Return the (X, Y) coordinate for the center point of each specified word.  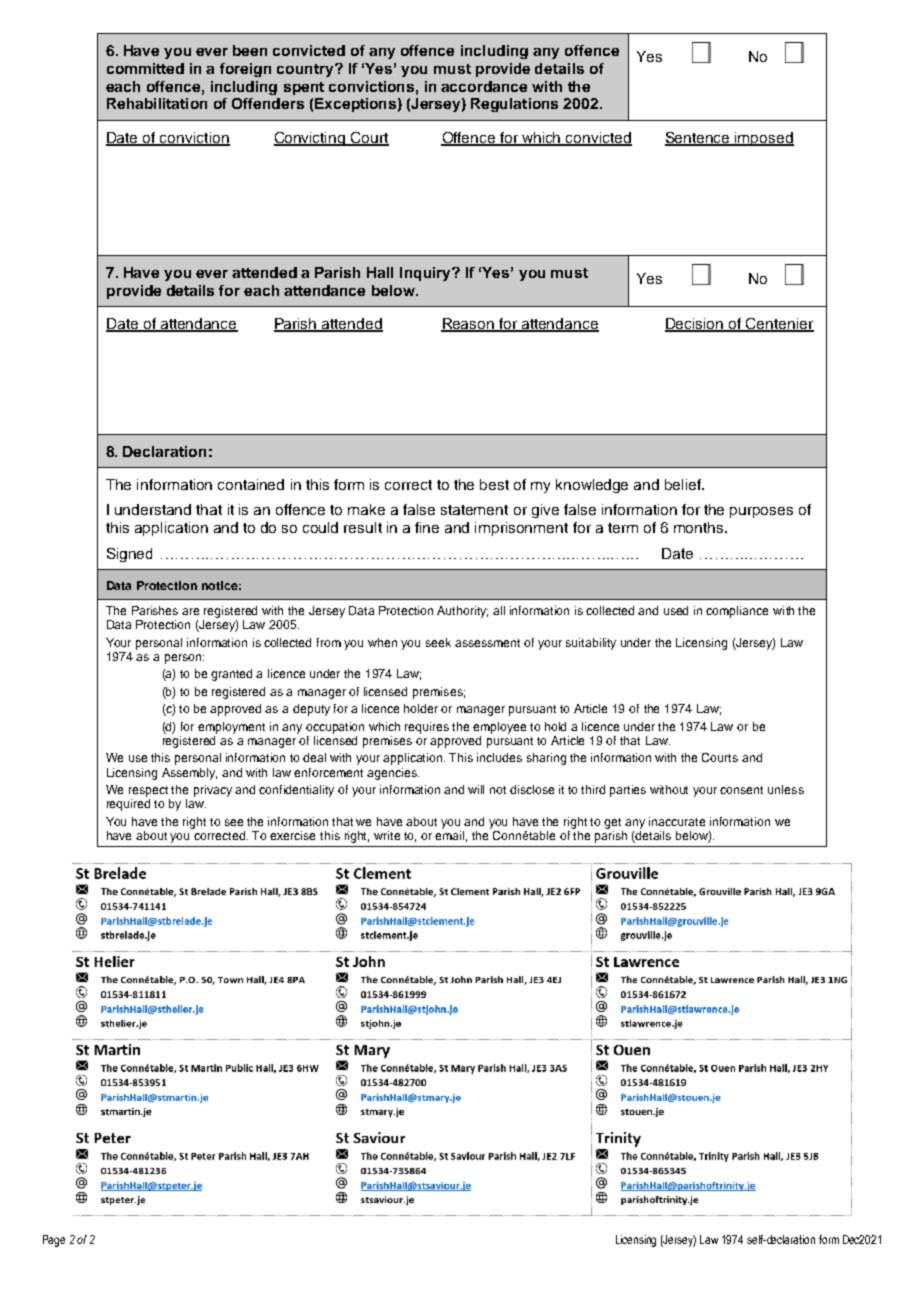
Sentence (698, 139)
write (387, 835)
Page (54, 1241)
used (676, 610)
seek (438, 642)
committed (145, 68)
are (190, 611)
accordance (484, 86)
